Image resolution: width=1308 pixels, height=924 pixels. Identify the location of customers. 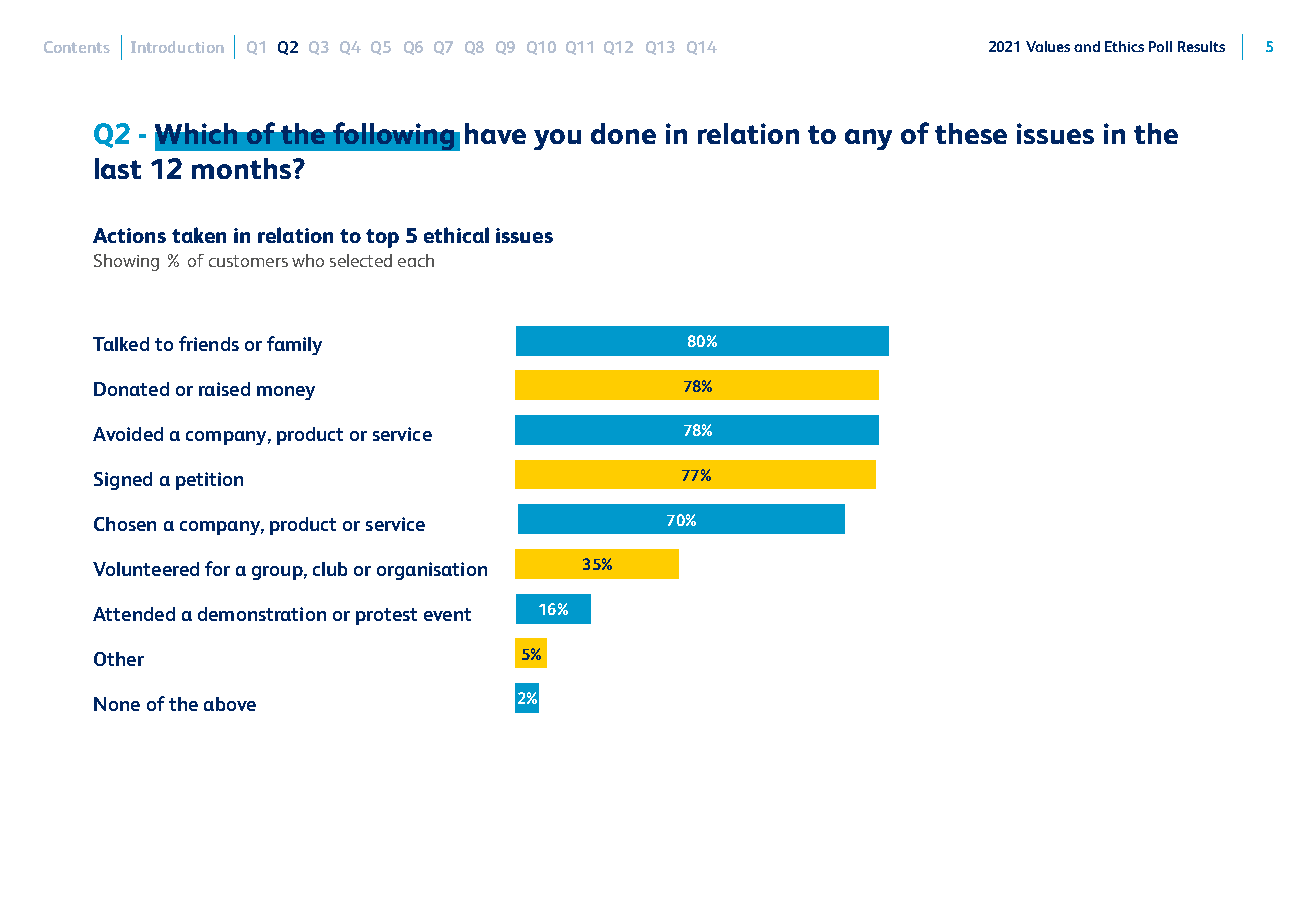
(248, 261).
